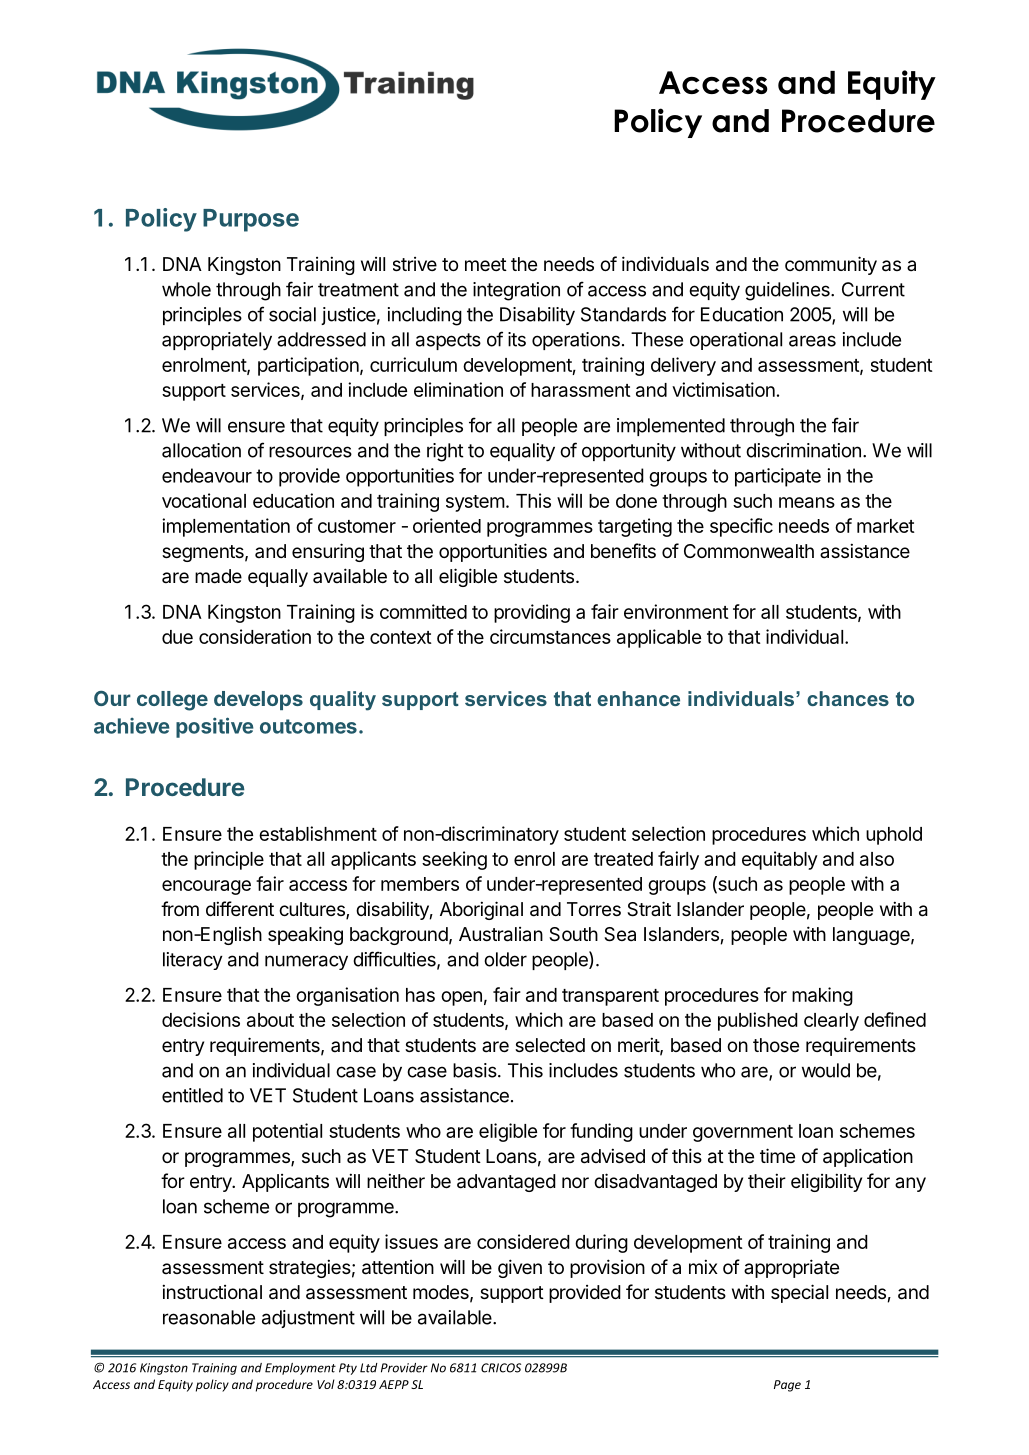 This document has height=1455, width=1029. What do you see at coordinates (251, 220) in the document?
I see `Purpose` at bounding box center [251, 220].
